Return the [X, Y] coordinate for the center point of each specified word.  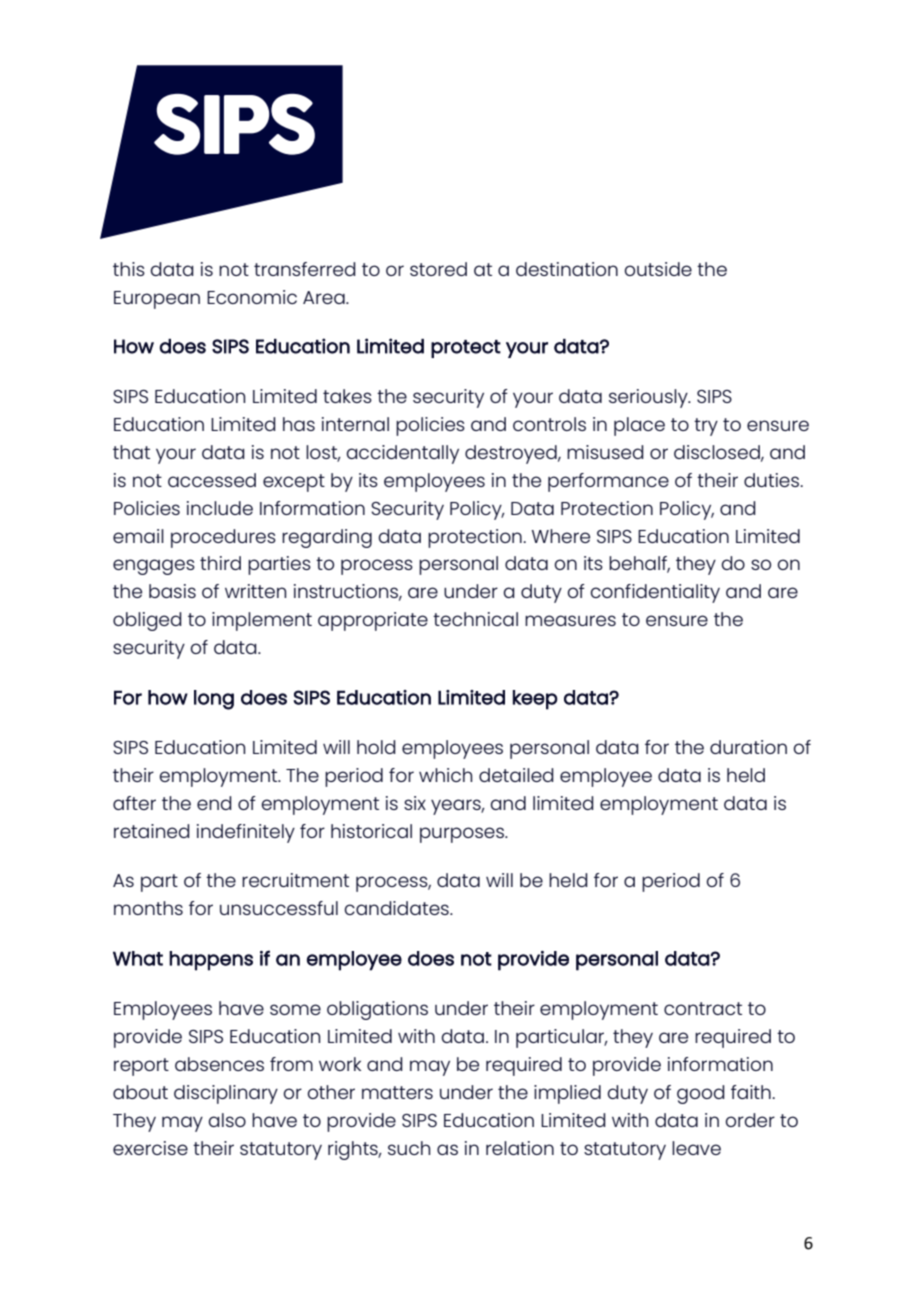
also [227, 1120]
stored [438, 269]
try [706, 427]
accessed [212, 480]
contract [703, 1008]
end [214, 803]
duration [748, 747]
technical [475, 619]
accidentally [403, 454]
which [445, 775]
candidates [398, 908]
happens [211, 961]
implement [262, 621]
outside [658, 269]
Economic [252, 297]
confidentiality [655, 593]
